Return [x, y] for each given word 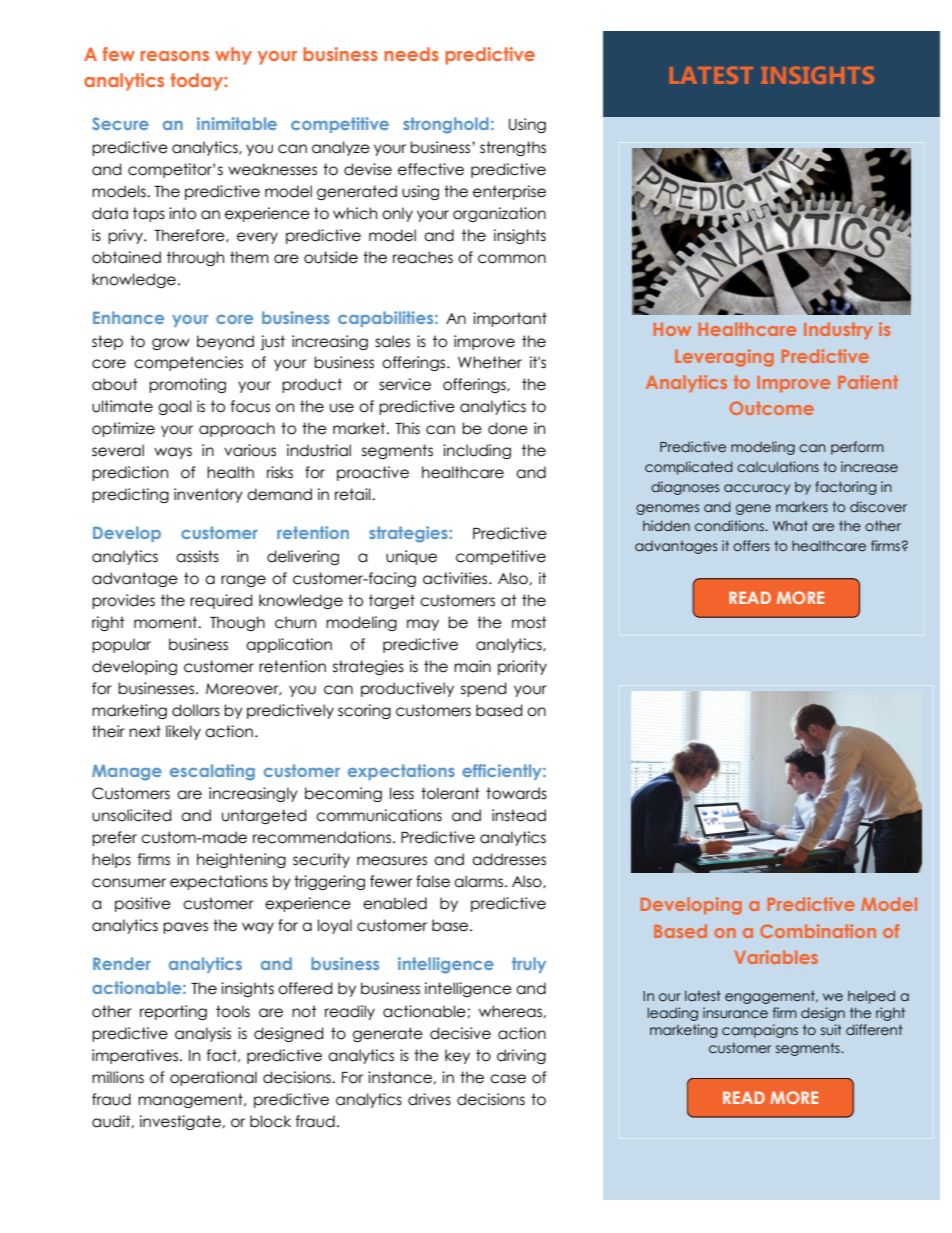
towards [516, 793]
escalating [212, 772]
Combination [818, 931]
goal [175, 407]
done [508, 428]
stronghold [446, 125]
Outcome [772, 408]
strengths [513, 148]
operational [213, 1078]
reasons [175, 56]
